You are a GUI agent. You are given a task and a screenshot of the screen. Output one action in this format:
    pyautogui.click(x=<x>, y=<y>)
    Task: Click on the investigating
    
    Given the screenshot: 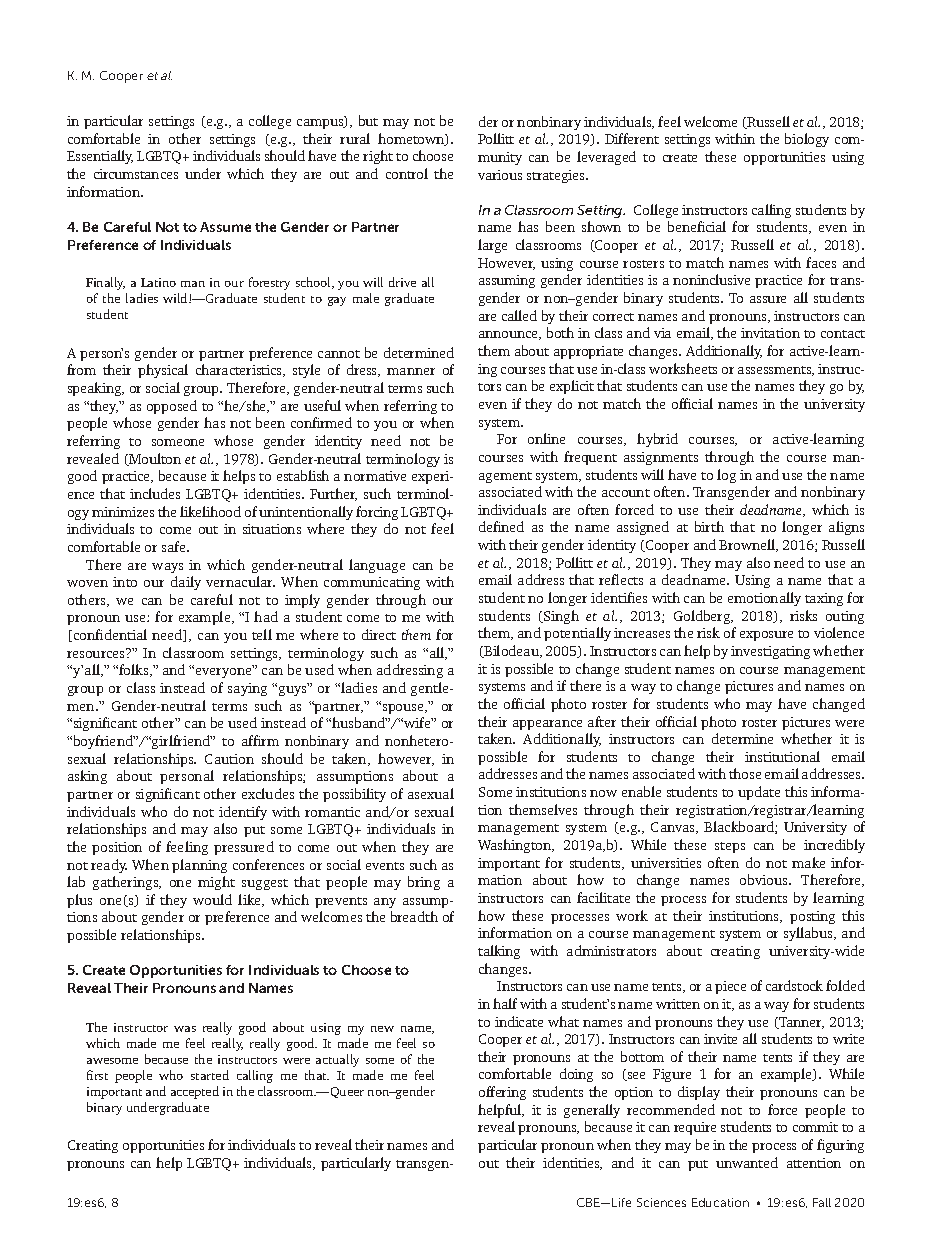 What is the action you would take?
    pyautogui.click(x=770, y=652)
